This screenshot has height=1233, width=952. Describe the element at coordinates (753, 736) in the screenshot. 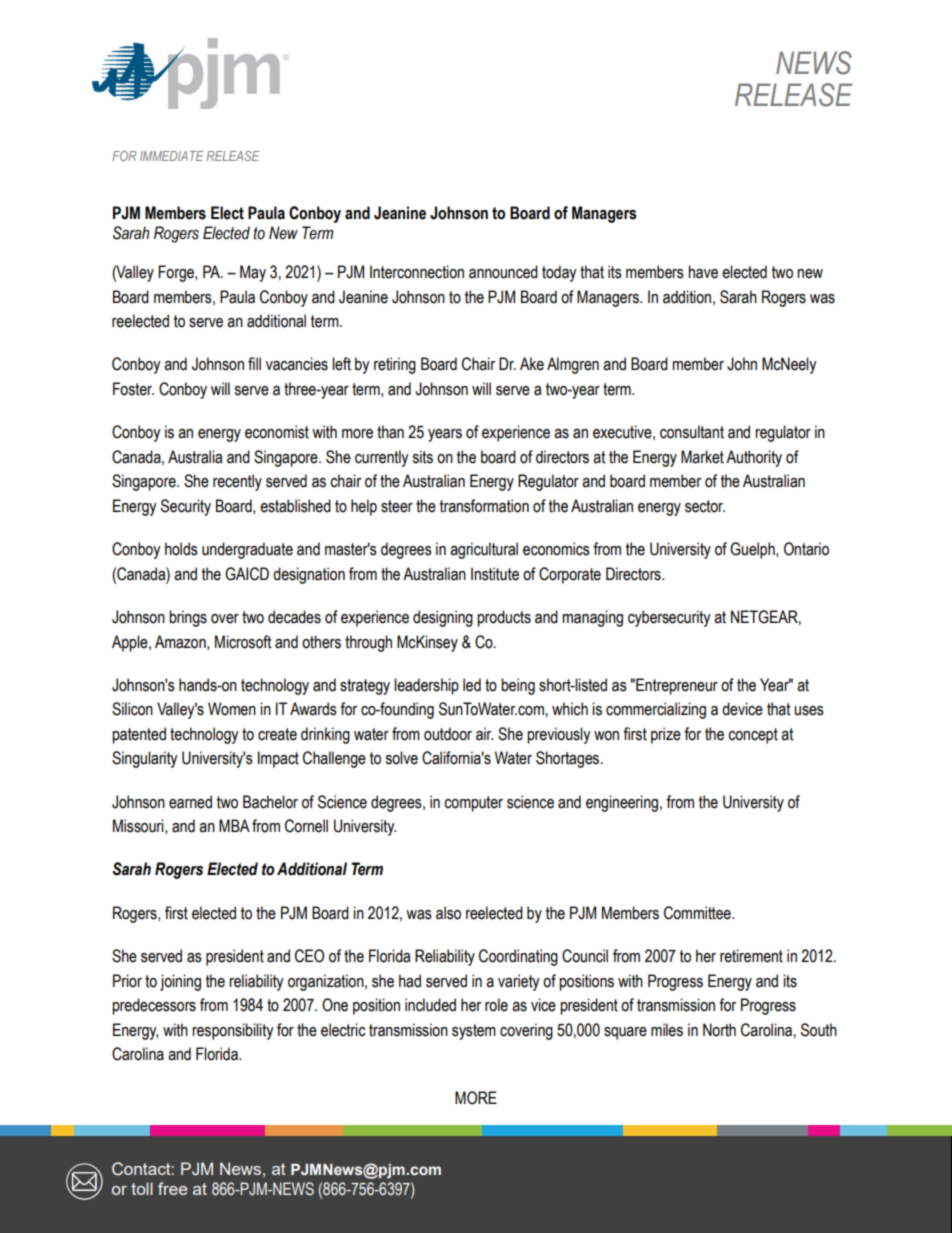

I see `concept` at that location.
